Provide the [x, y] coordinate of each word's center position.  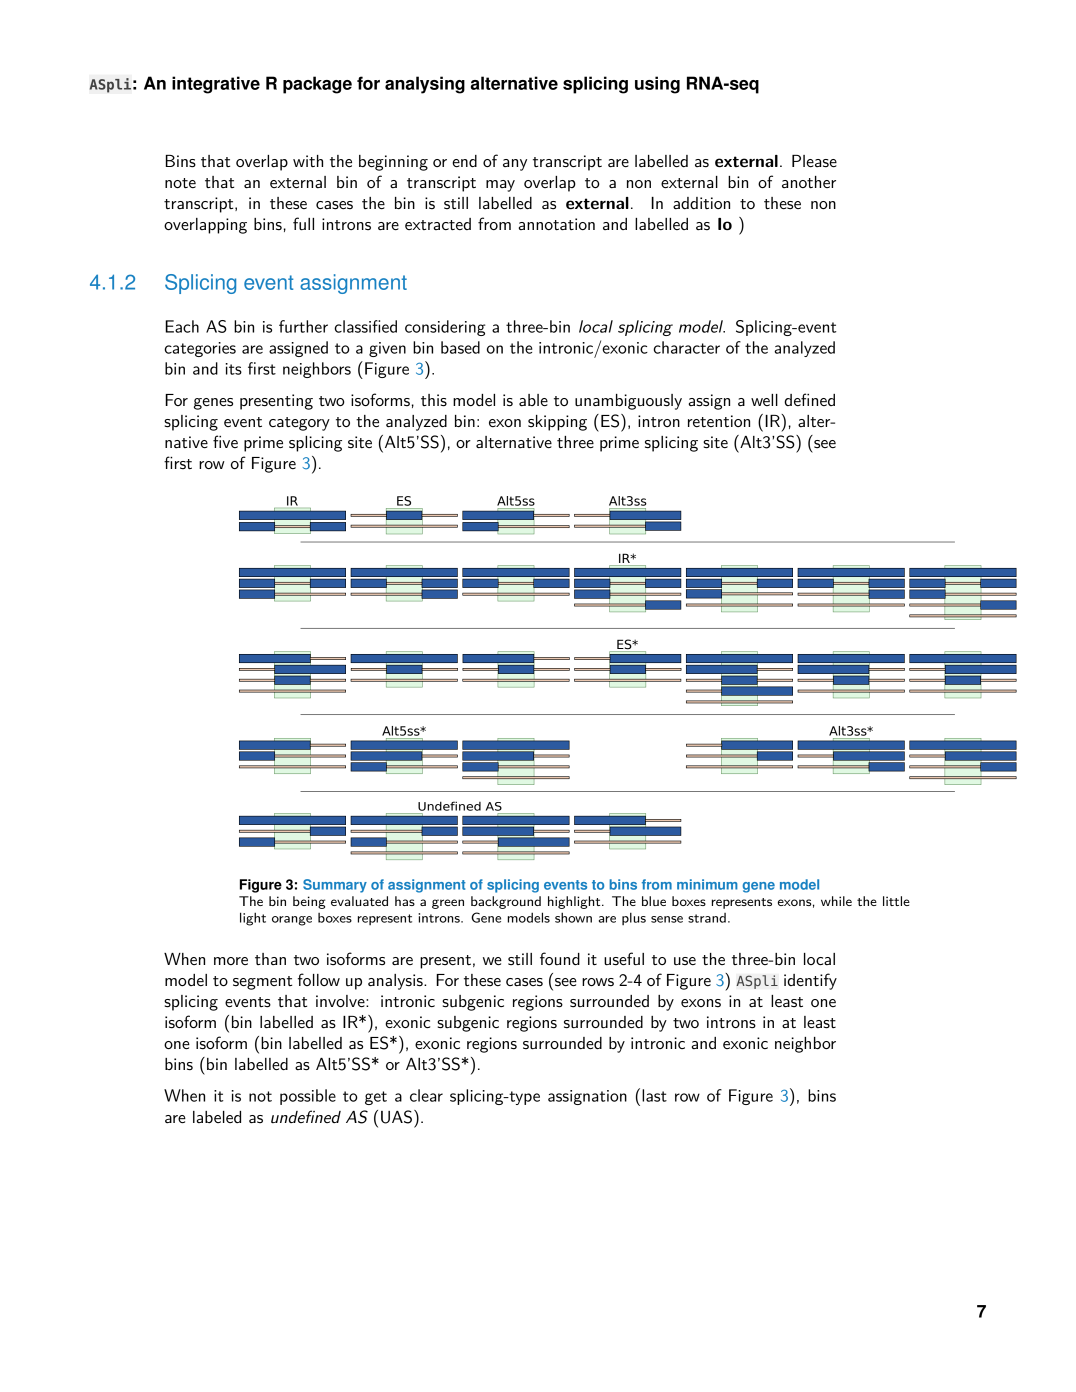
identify [810, 981]
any [515, 165]
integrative [216, 85]
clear [426, 1095]
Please [814, 161]
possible [308, 1097]
